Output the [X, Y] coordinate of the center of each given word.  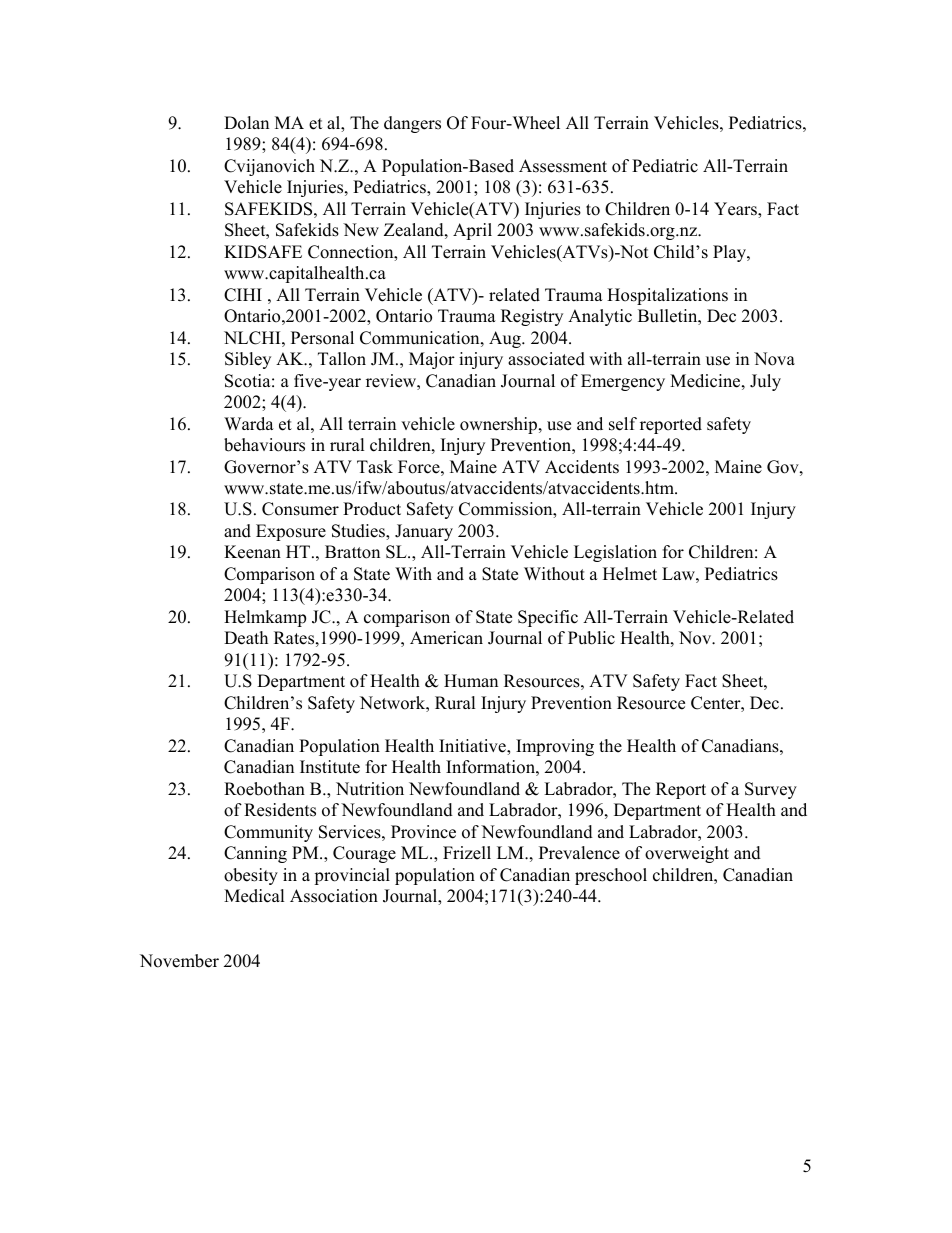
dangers [412, 124]
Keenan [252, 552]
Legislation [615, 553]
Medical [254, 896]
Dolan [246, 123]
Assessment [563, 166]
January [424, 532]
